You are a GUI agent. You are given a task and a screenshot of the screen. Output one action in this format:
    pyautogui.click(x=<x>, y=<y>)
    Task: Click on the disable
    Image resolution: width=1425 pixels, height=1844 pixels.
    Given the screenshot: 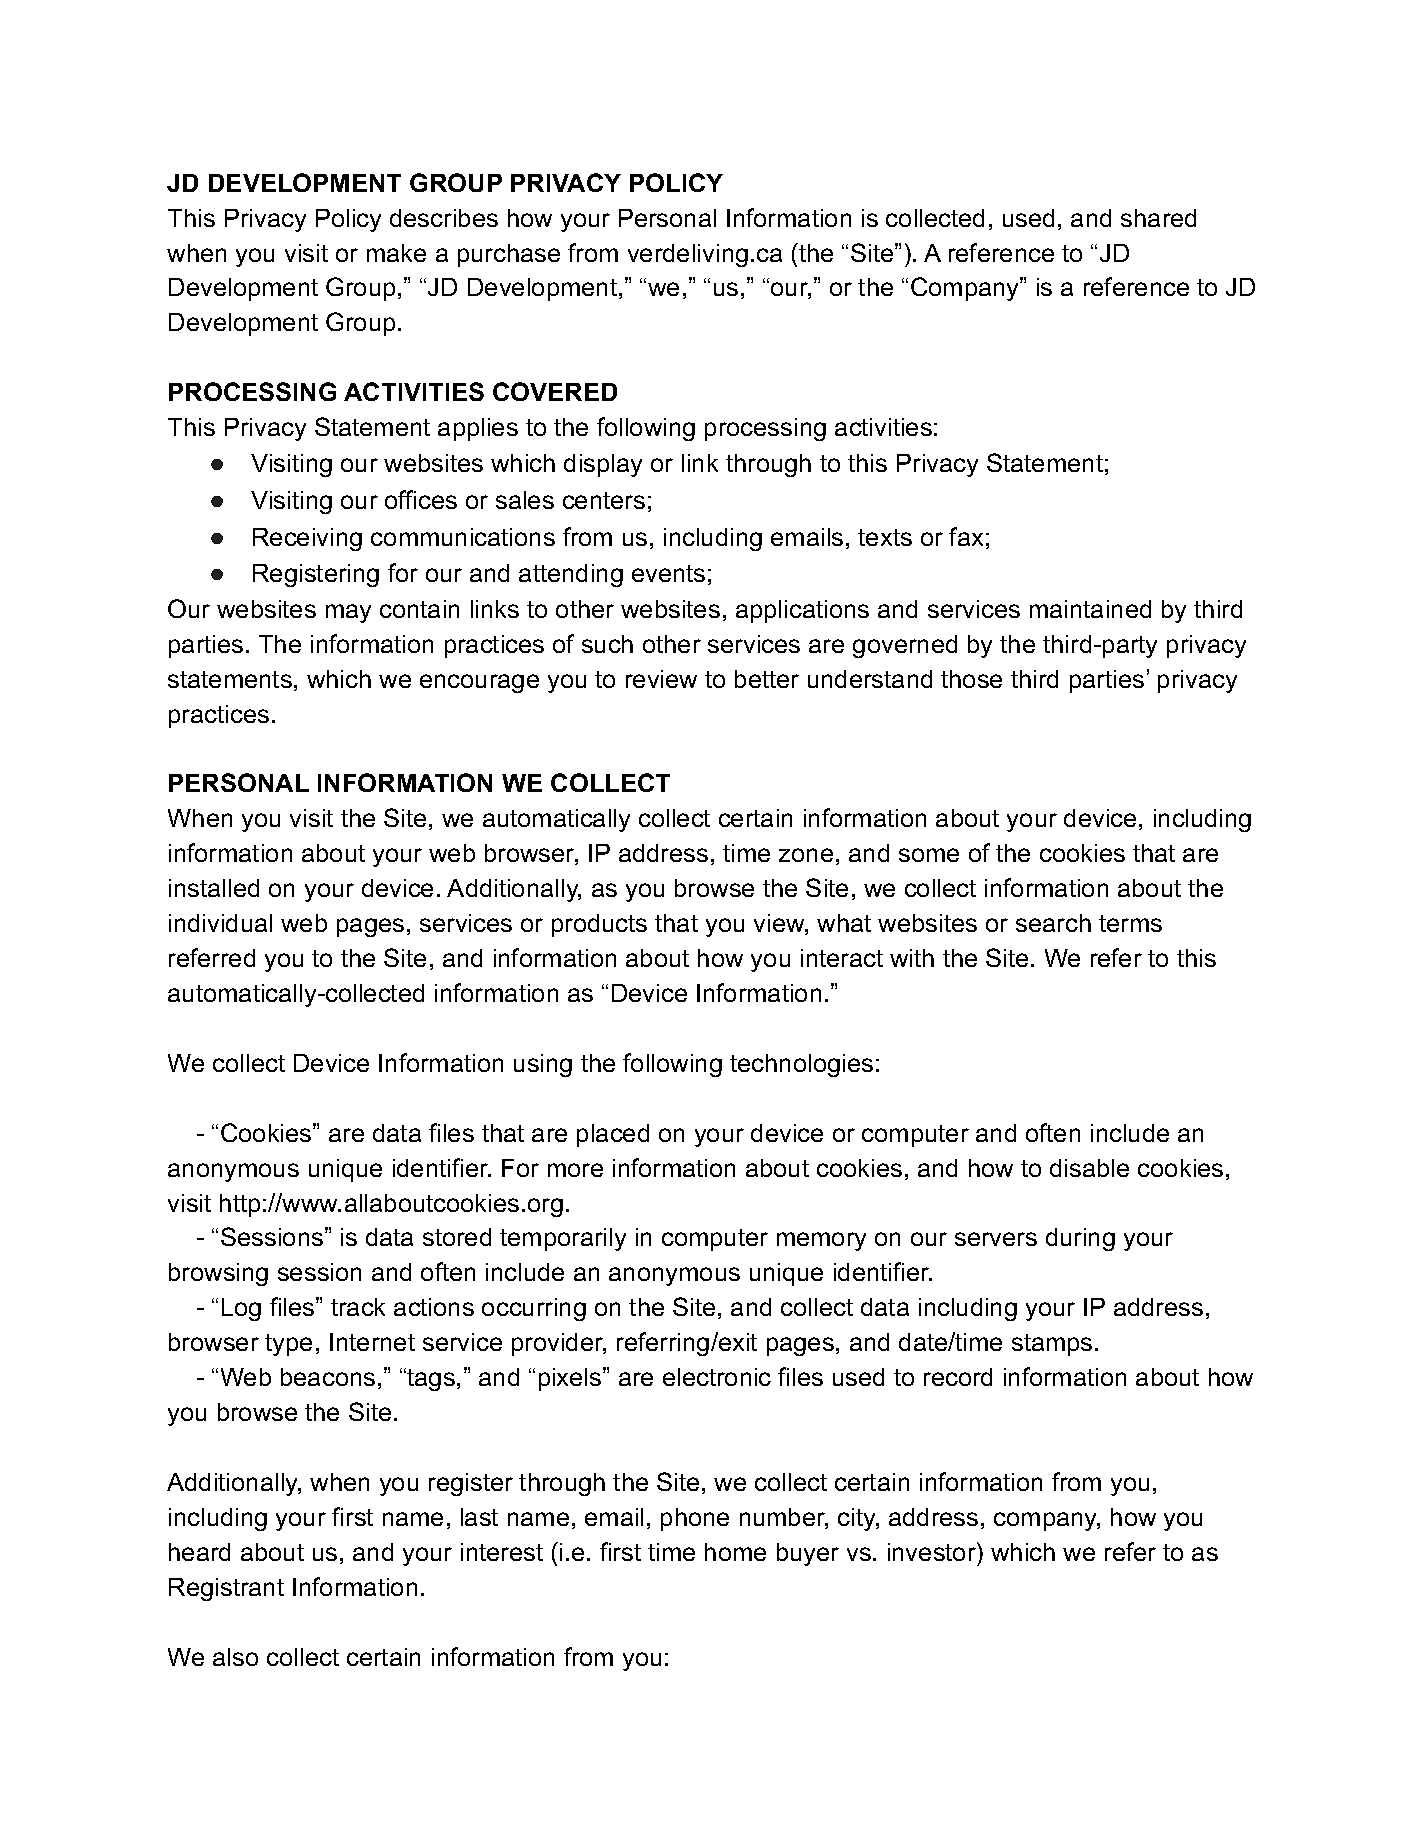 What is the action you would take?
    pyautogui.click(x=1089, y=1168)
